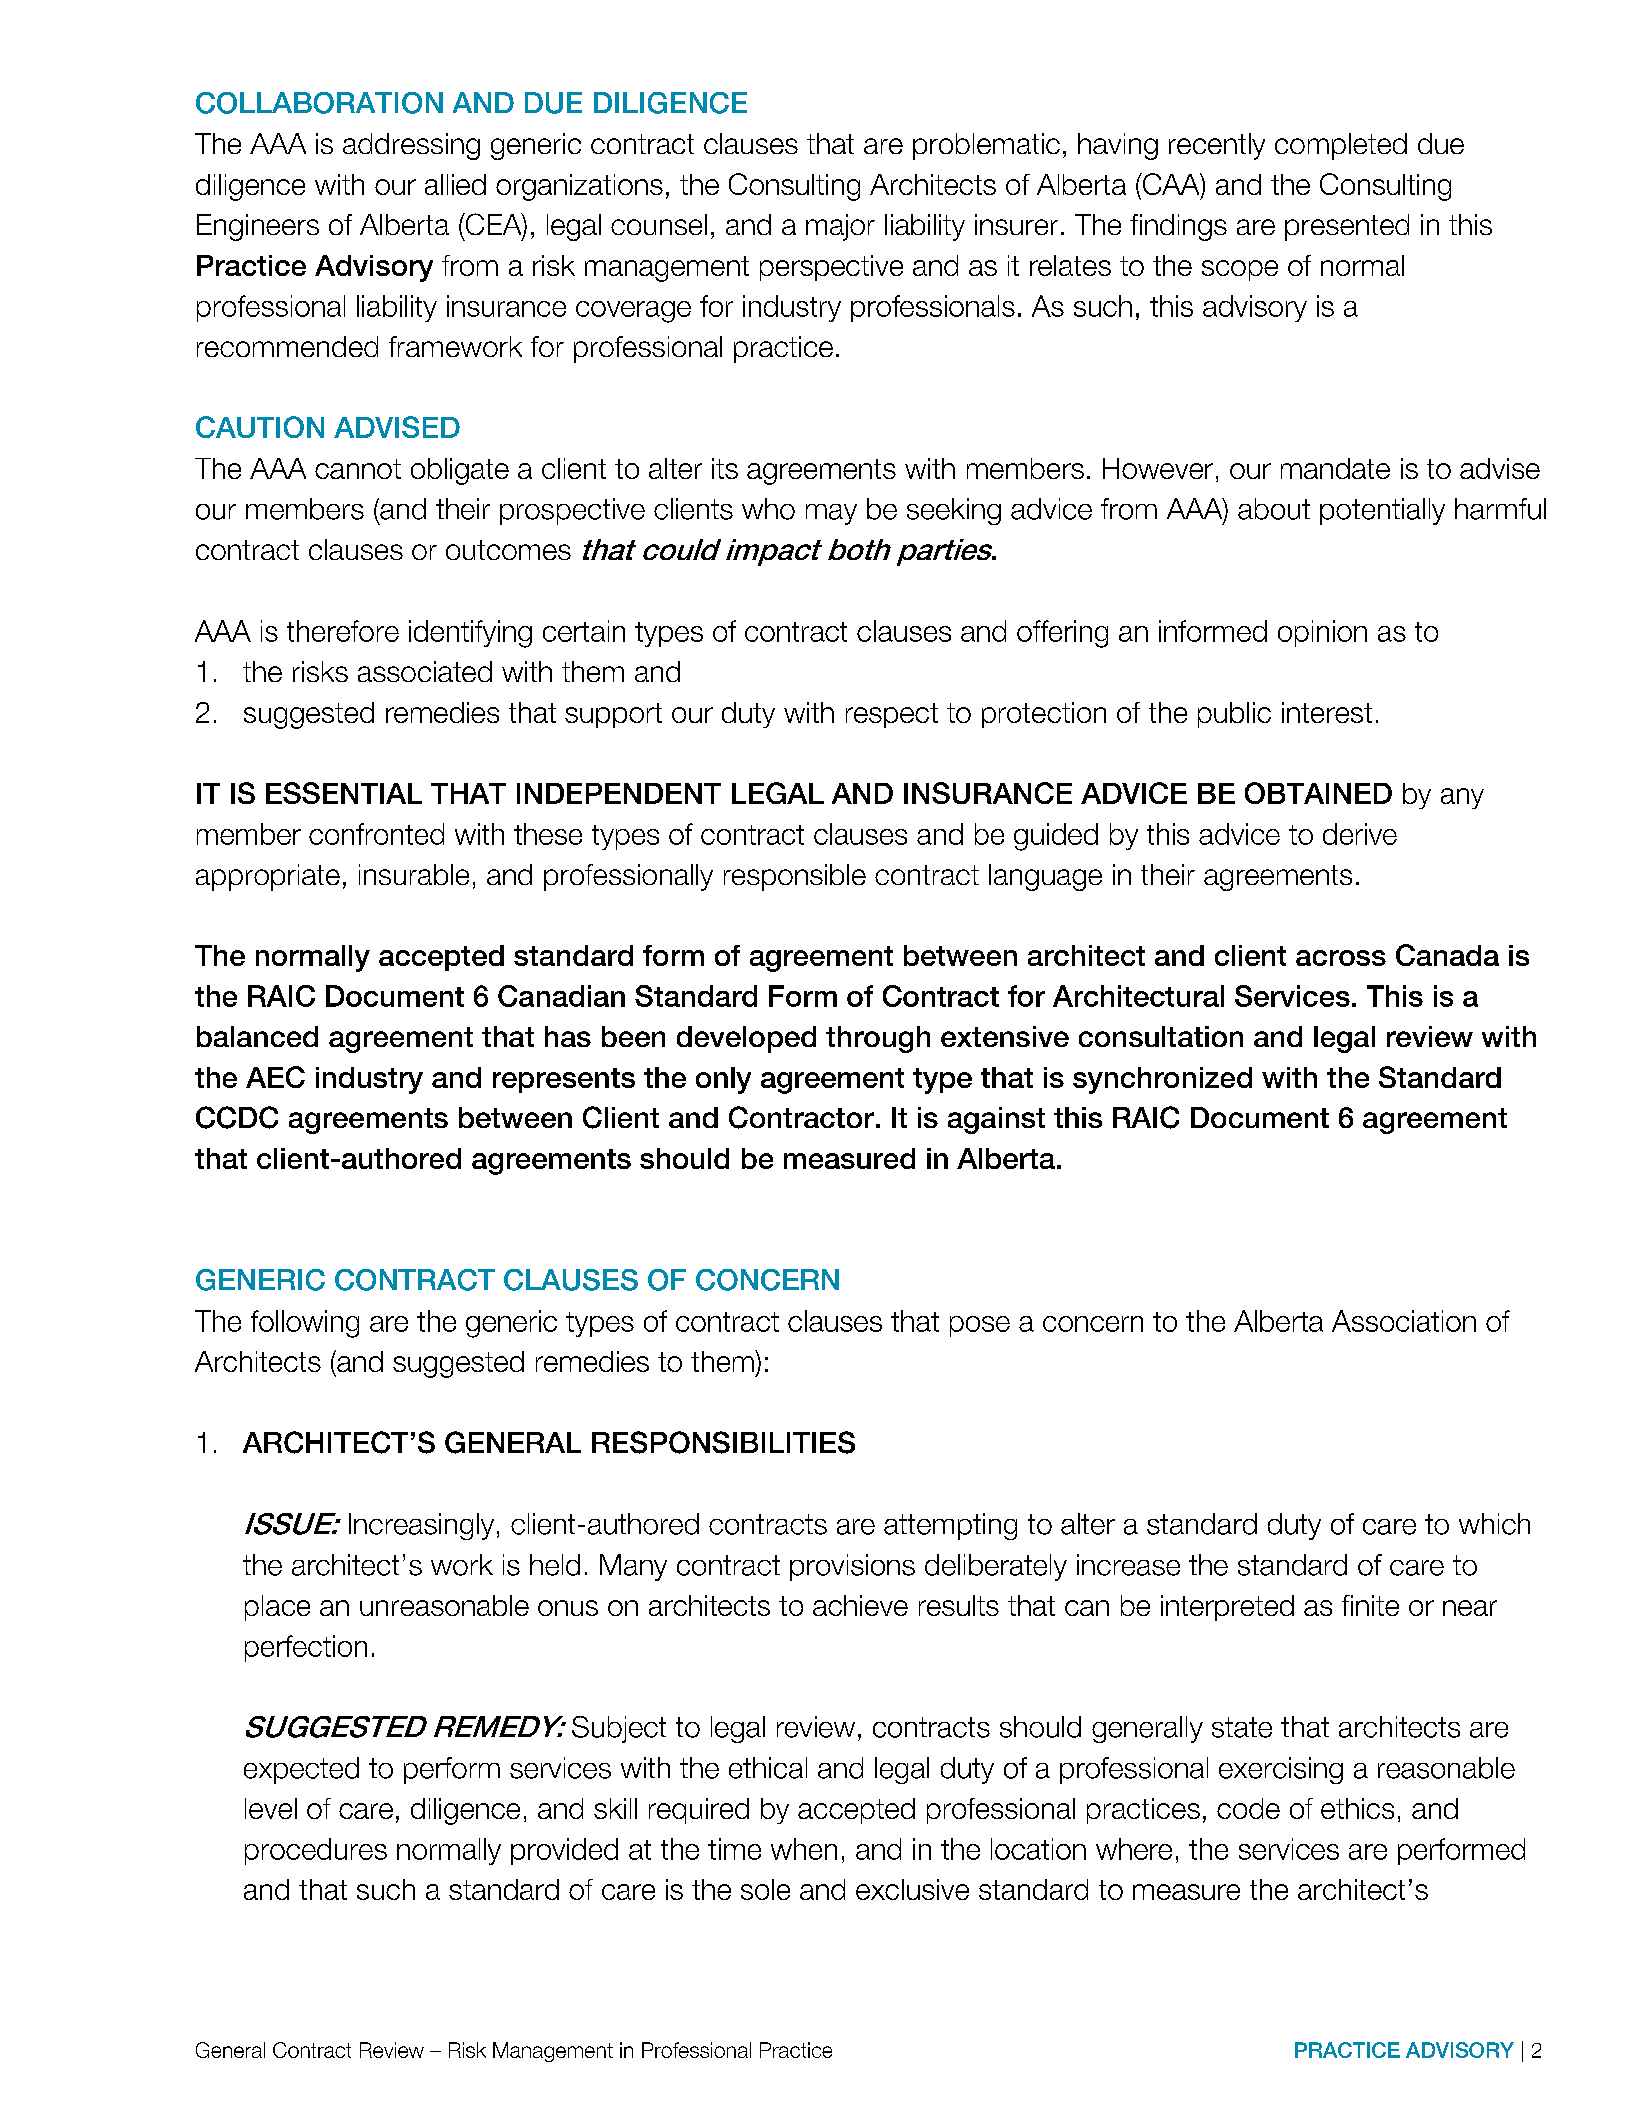 This image has height=2117, width=1636. I want to click on through, so click(878, 1039).
